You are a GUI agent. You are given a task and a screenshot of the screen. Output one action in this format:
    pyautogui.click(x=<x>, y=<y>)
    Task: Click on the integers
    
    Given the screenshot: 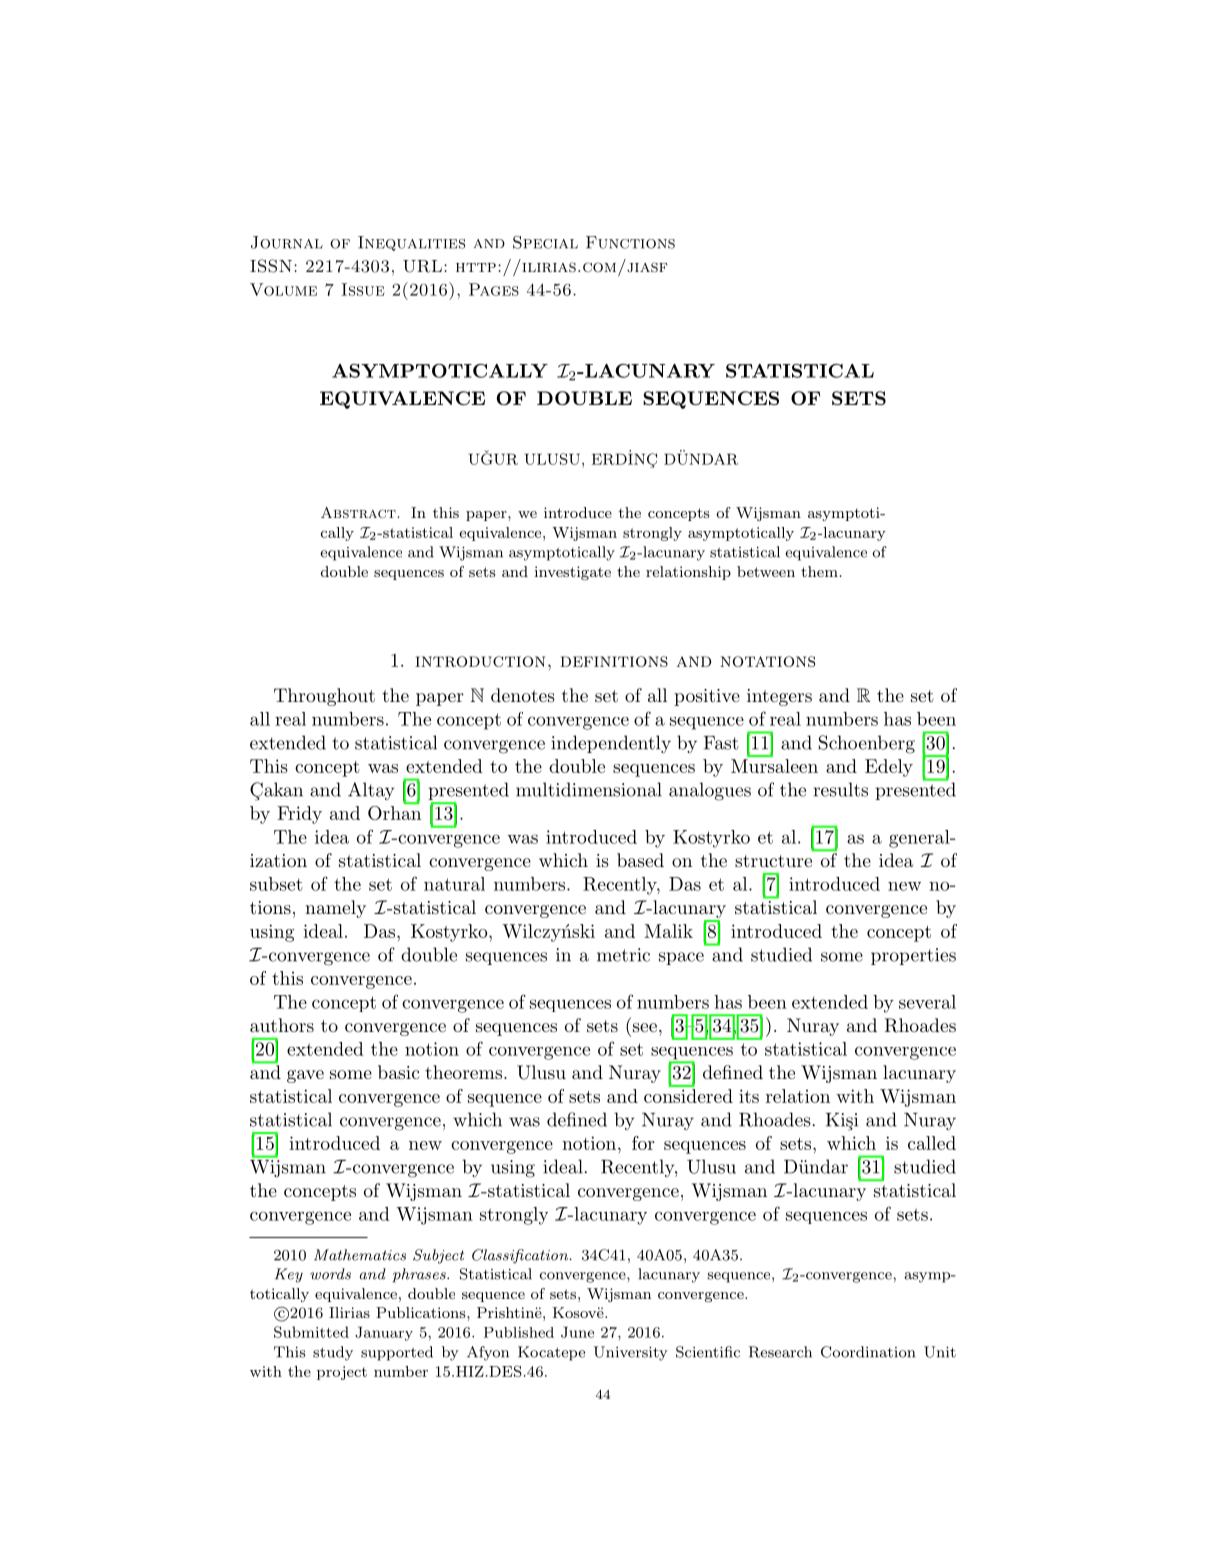 What is the action you would take?
    pyautogui.click(x=779, y=697)
